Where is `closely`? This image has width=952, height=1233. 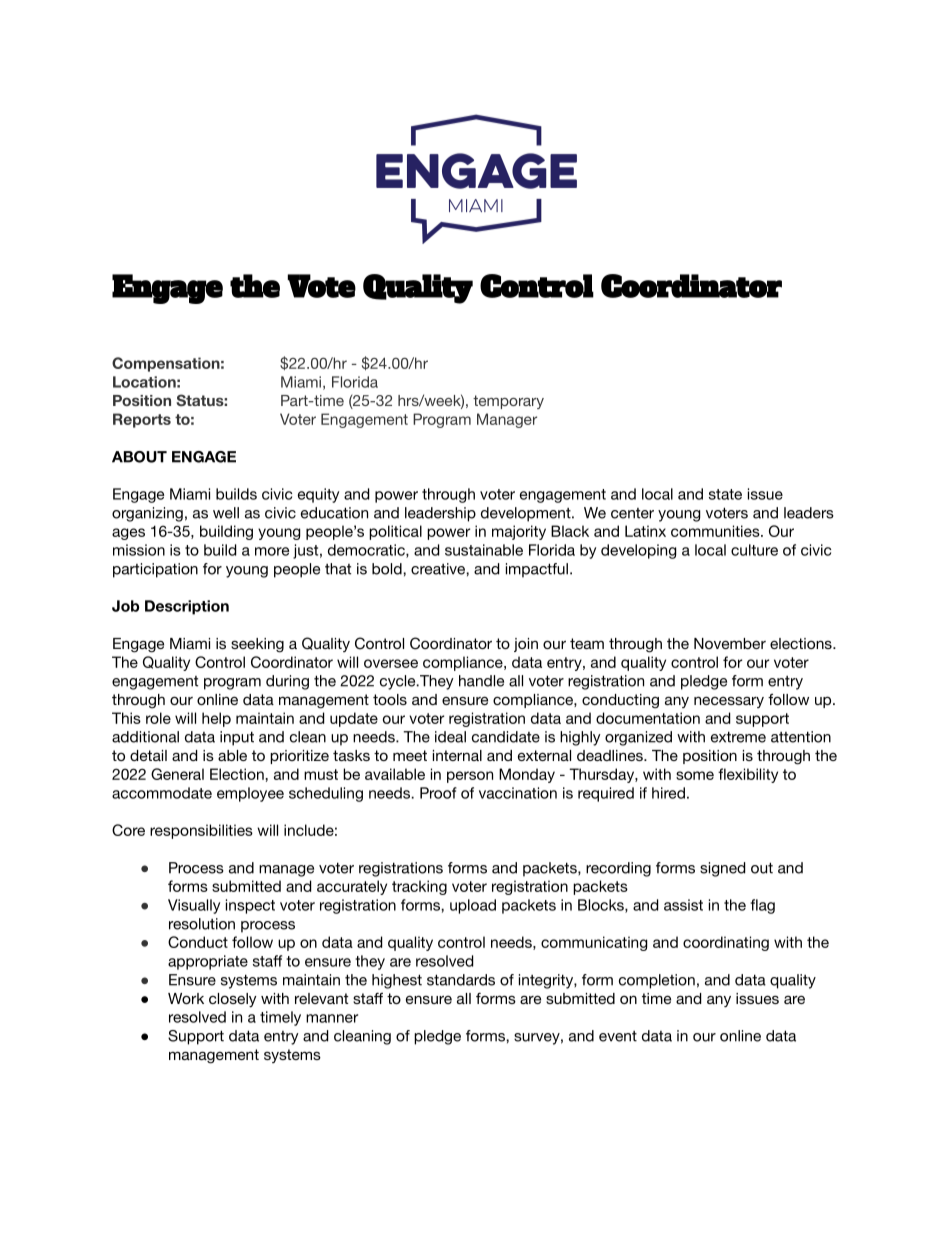 closely is located at coordinates (233, 1000).
